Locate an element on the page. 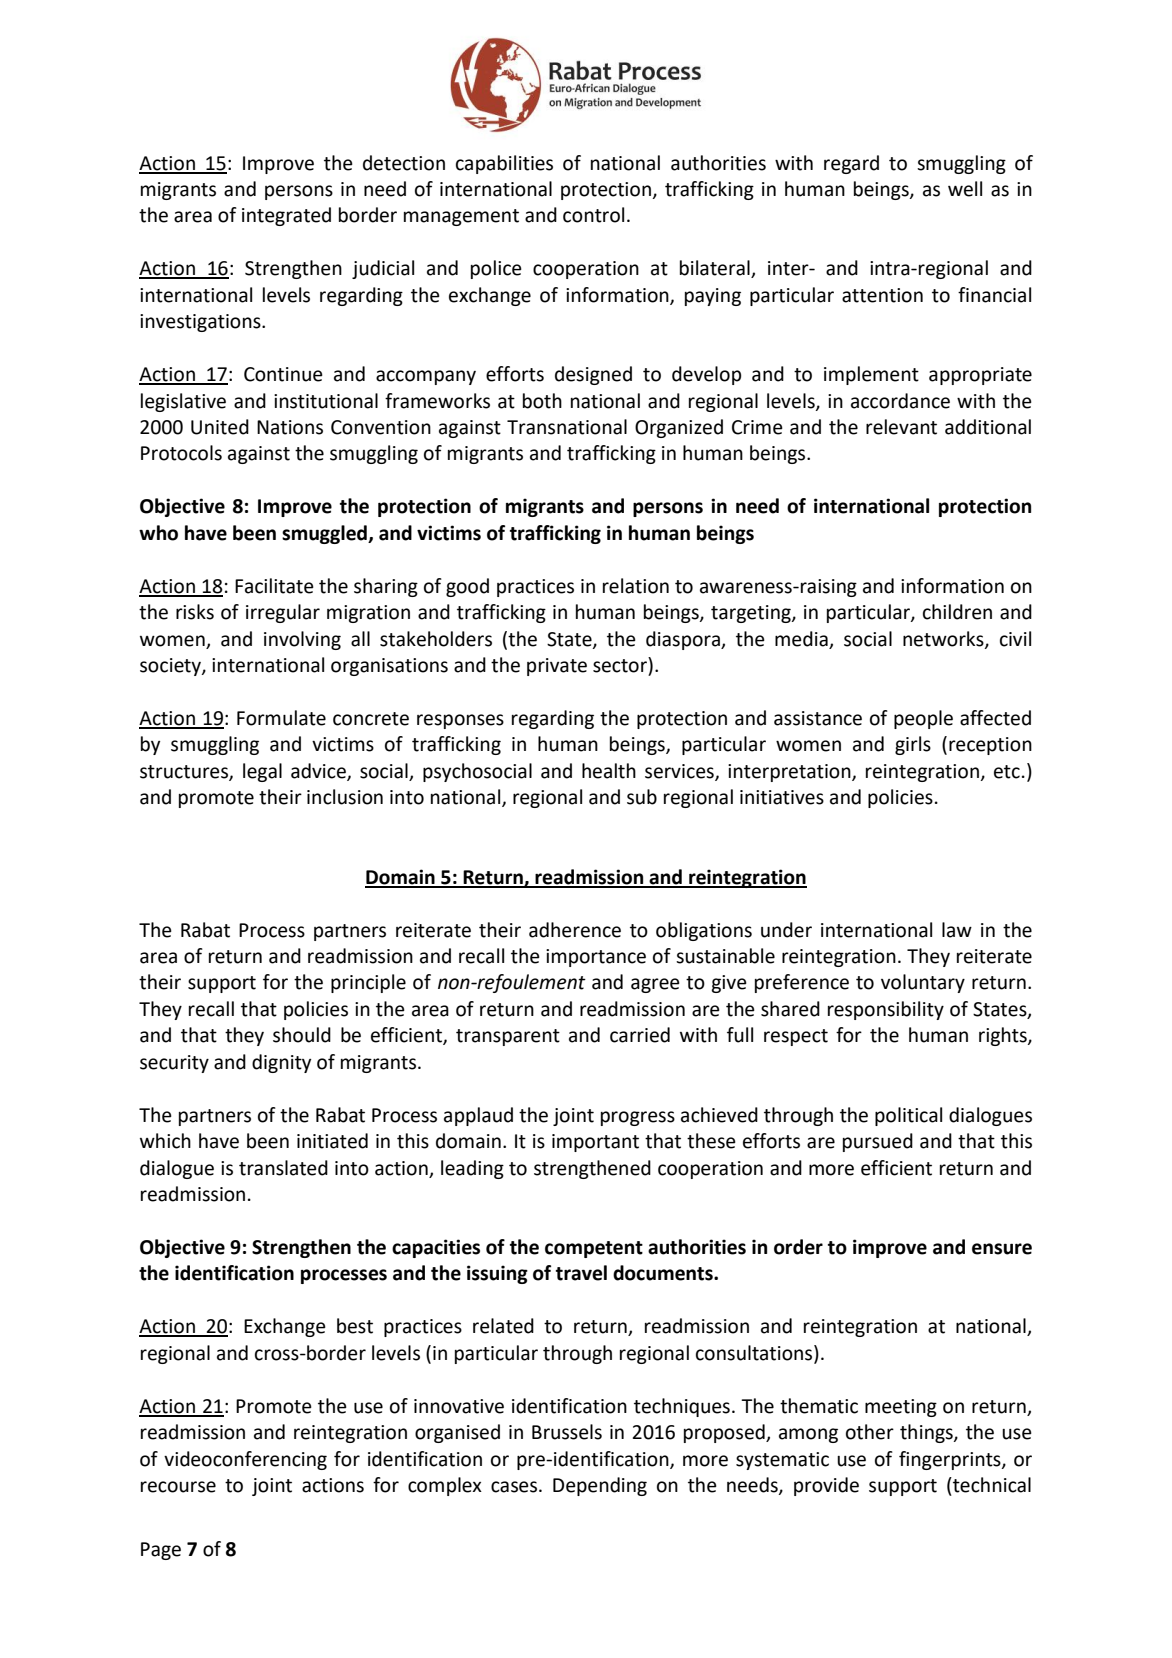 This page has height=1658, width=1172. smuggled is located at coordinates (325, 534).
